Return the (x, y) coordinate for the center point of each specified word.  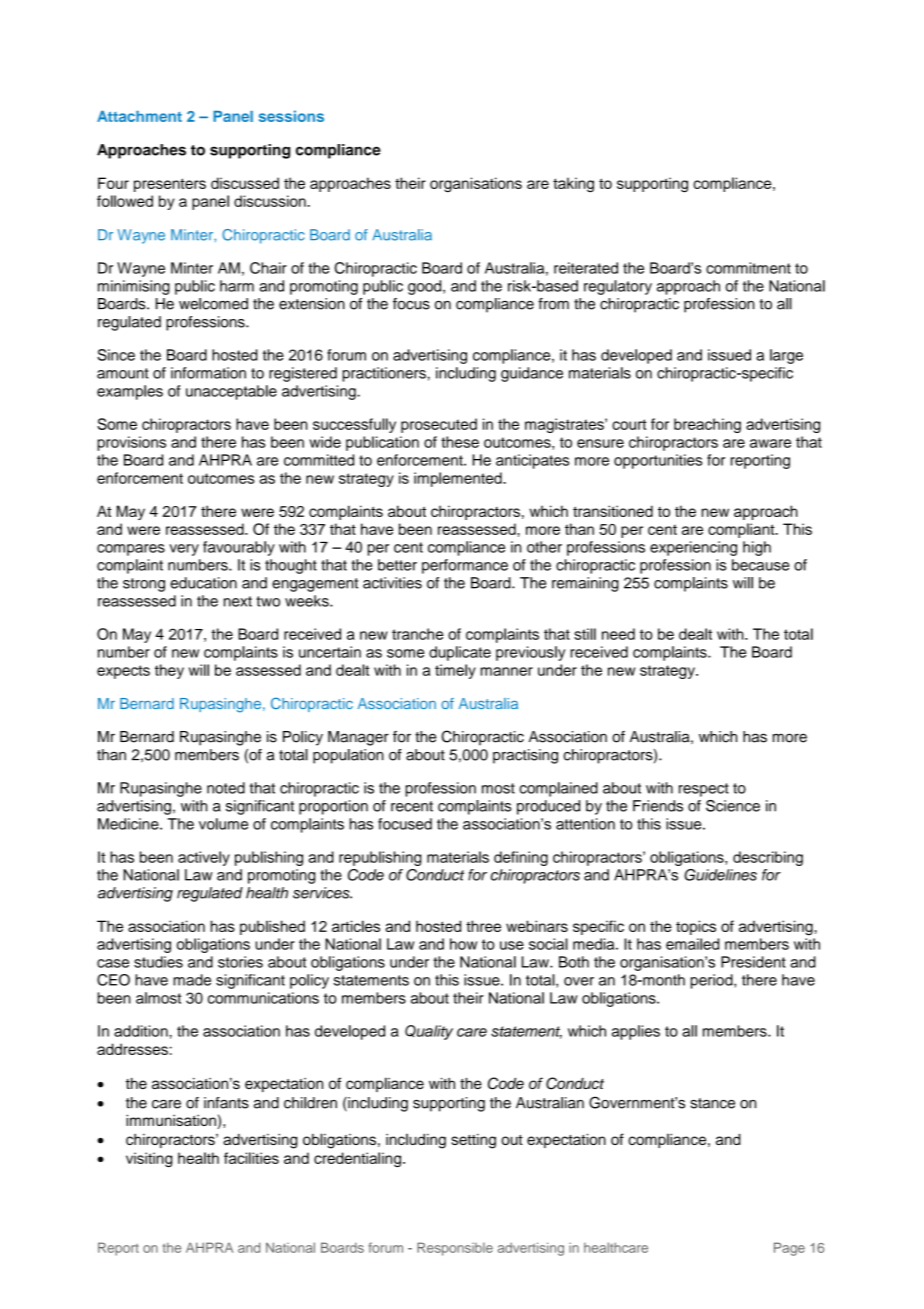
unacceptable (231, 392)
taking (573, 185)
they (169, 671)
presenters (170, 185)
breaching (707, 425)
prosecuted (439, 425)
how (463, 944)
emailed (692, 944)
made (192, 980)
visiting (149, 1159)
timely (455, 671)
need (618, 634)
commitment (748, 268)
